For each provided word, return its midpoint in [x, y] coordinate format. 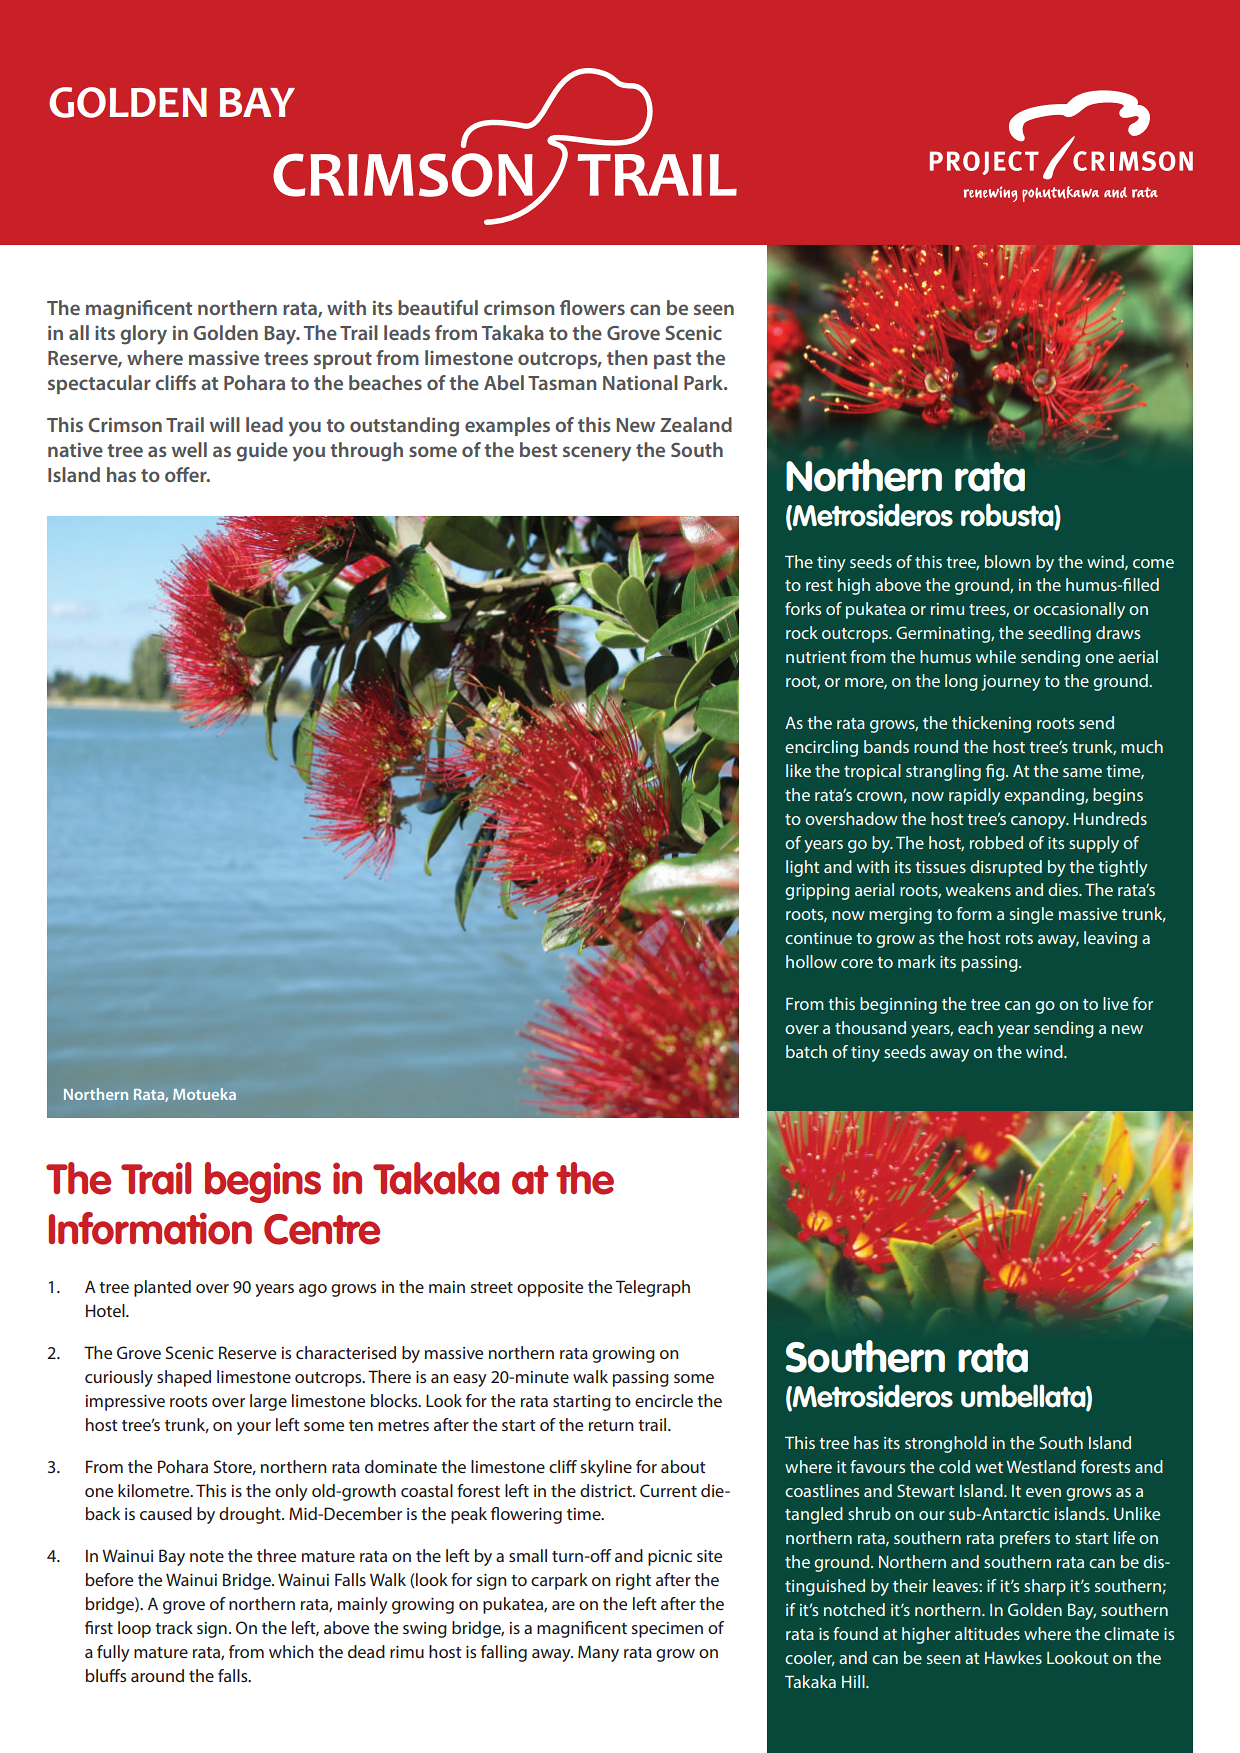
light [802, 868]
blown [1008, 561]
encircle [664, 1400]
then [627, 357]
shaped [184, 1378]
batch [806, 1051]
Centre [322, 1229]
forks [803, 608]
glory [143, 335]
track [174, 1627]
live [1115, 1003]
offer [187, 474]
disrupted [1006, 868]
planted [162, 1288]
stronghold [946, 1444]
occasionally [1079, 610]
